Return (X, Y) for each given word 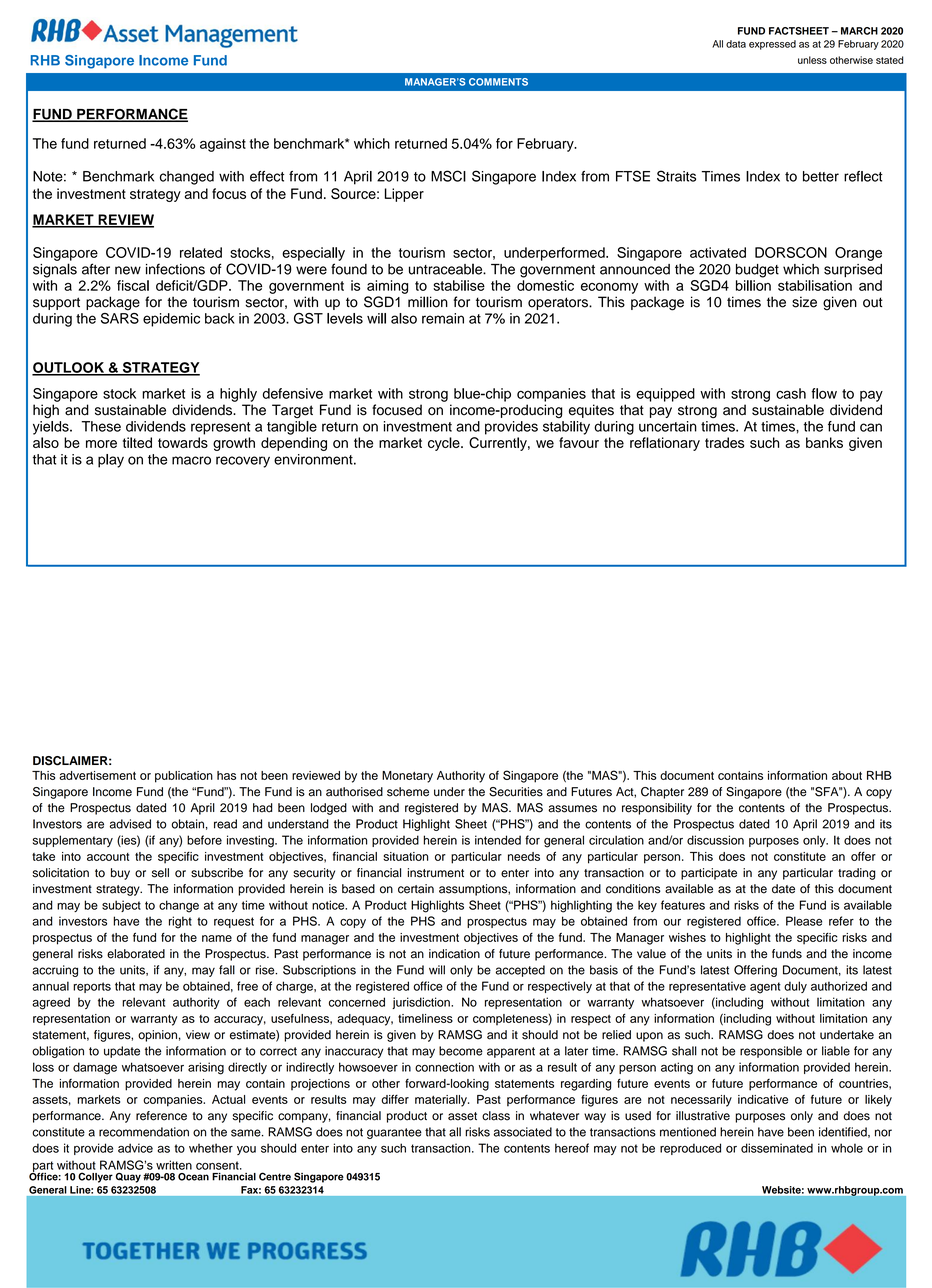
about (847, 775)
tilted (137, 442)
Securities (516, 792)
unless (812, 60)
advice (135, 1148)
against (223, 145)
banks (824, 442)
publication (184, 777)
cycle (445, 444)
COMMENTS (498, 82)
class (496, 1116)
